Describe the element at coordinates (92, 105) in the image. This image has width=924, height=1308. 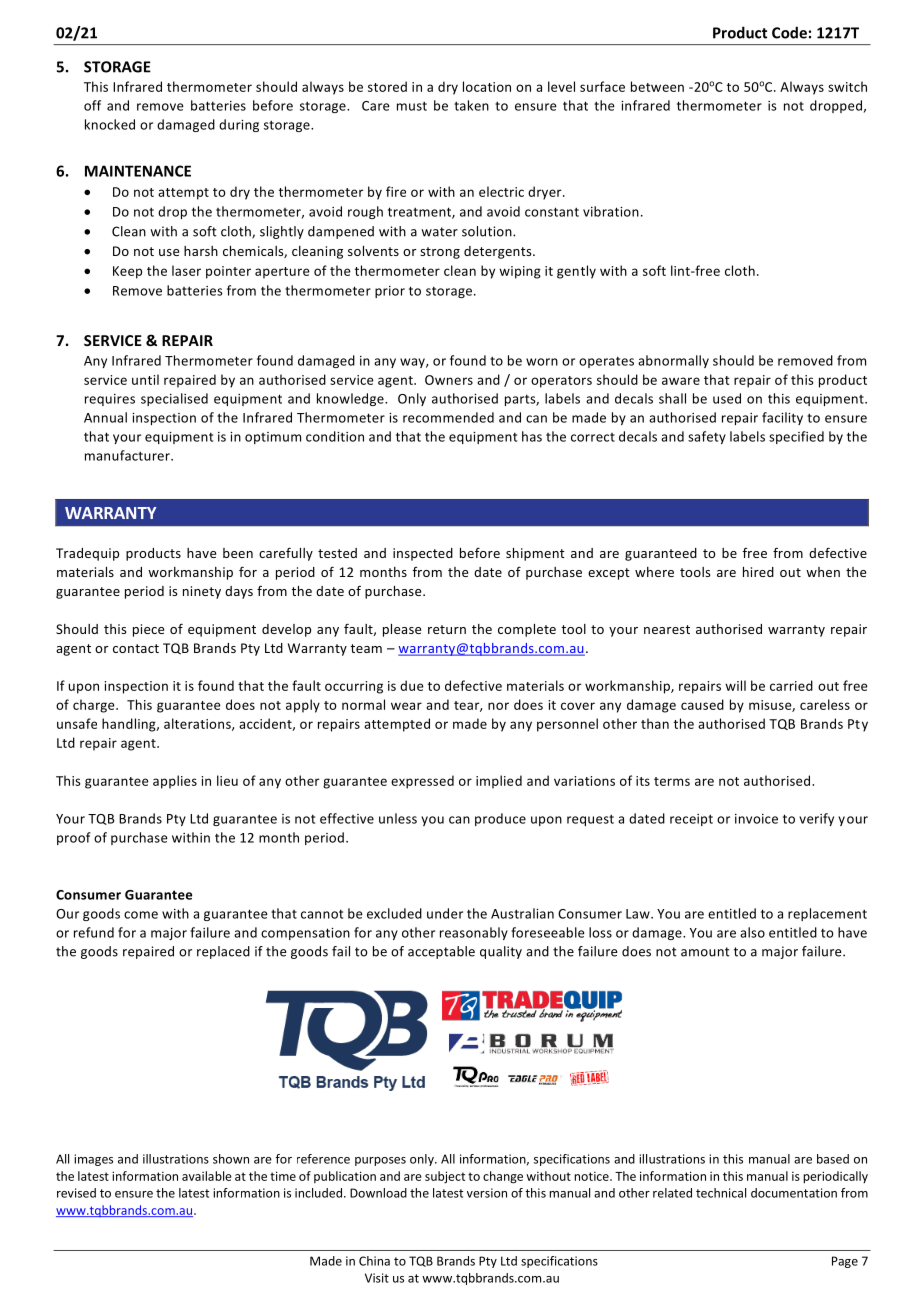
I see `off` at that location.
